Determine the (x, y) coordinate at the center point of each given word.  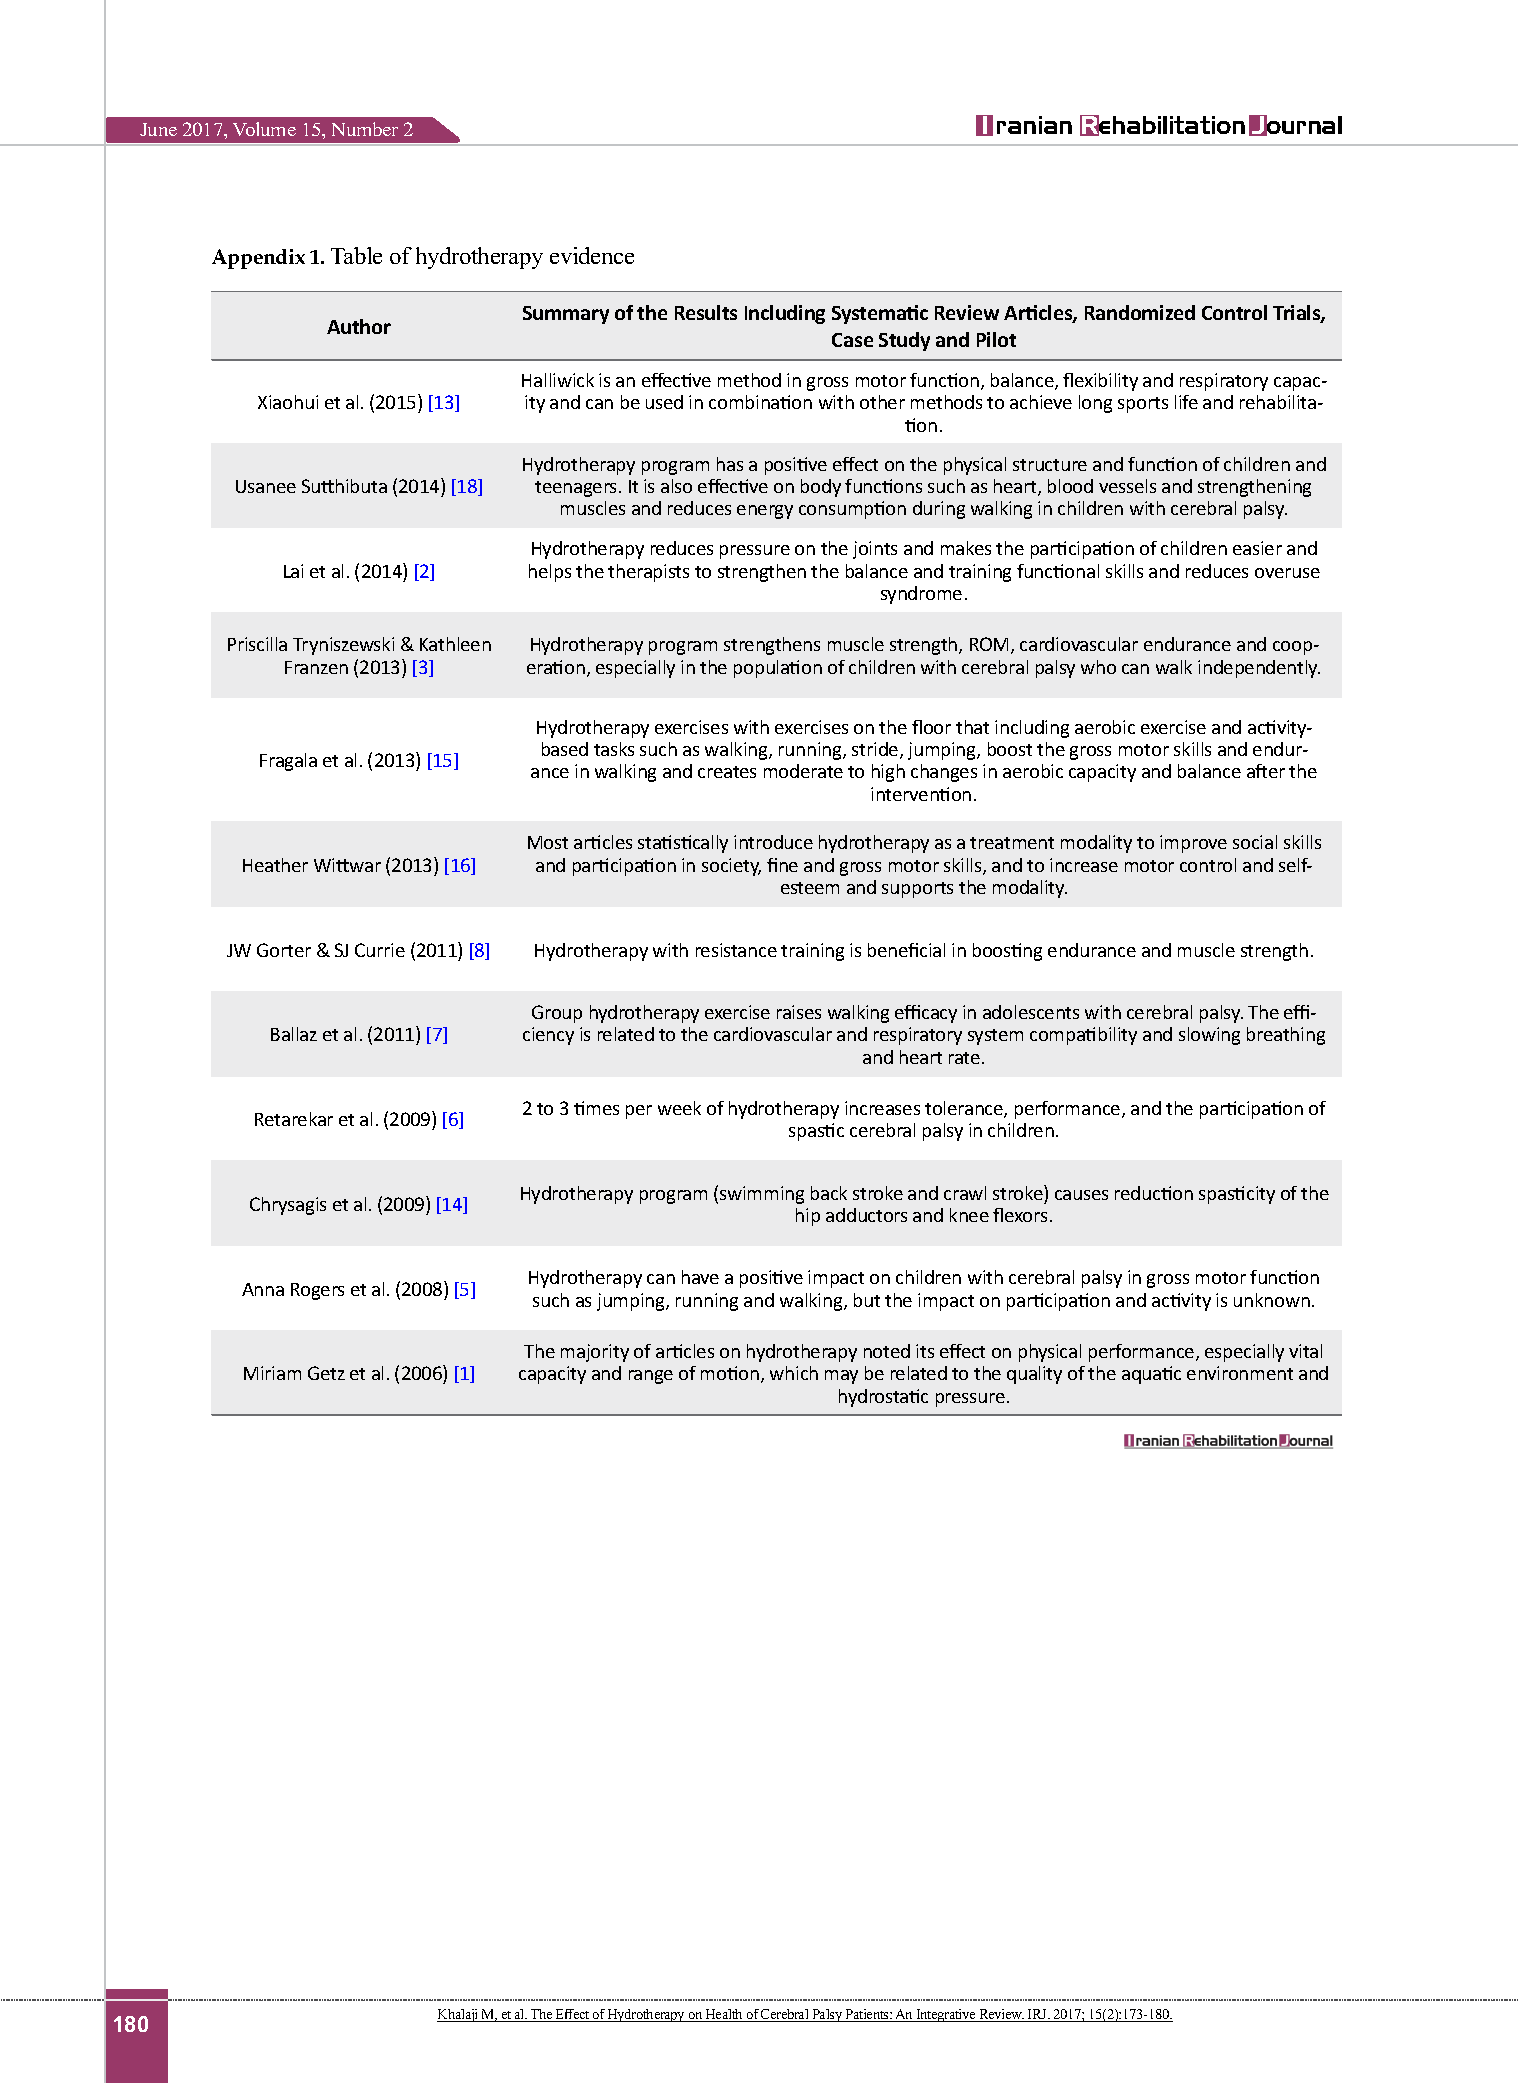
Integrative (946, 2015)
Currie (380, 950)
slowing (1209, 1036)
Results (706, 312)
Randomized (1140, 312)
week (679, 1108)
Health (724, 2015)
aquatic (1151, 1375)
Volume (264, 129)
